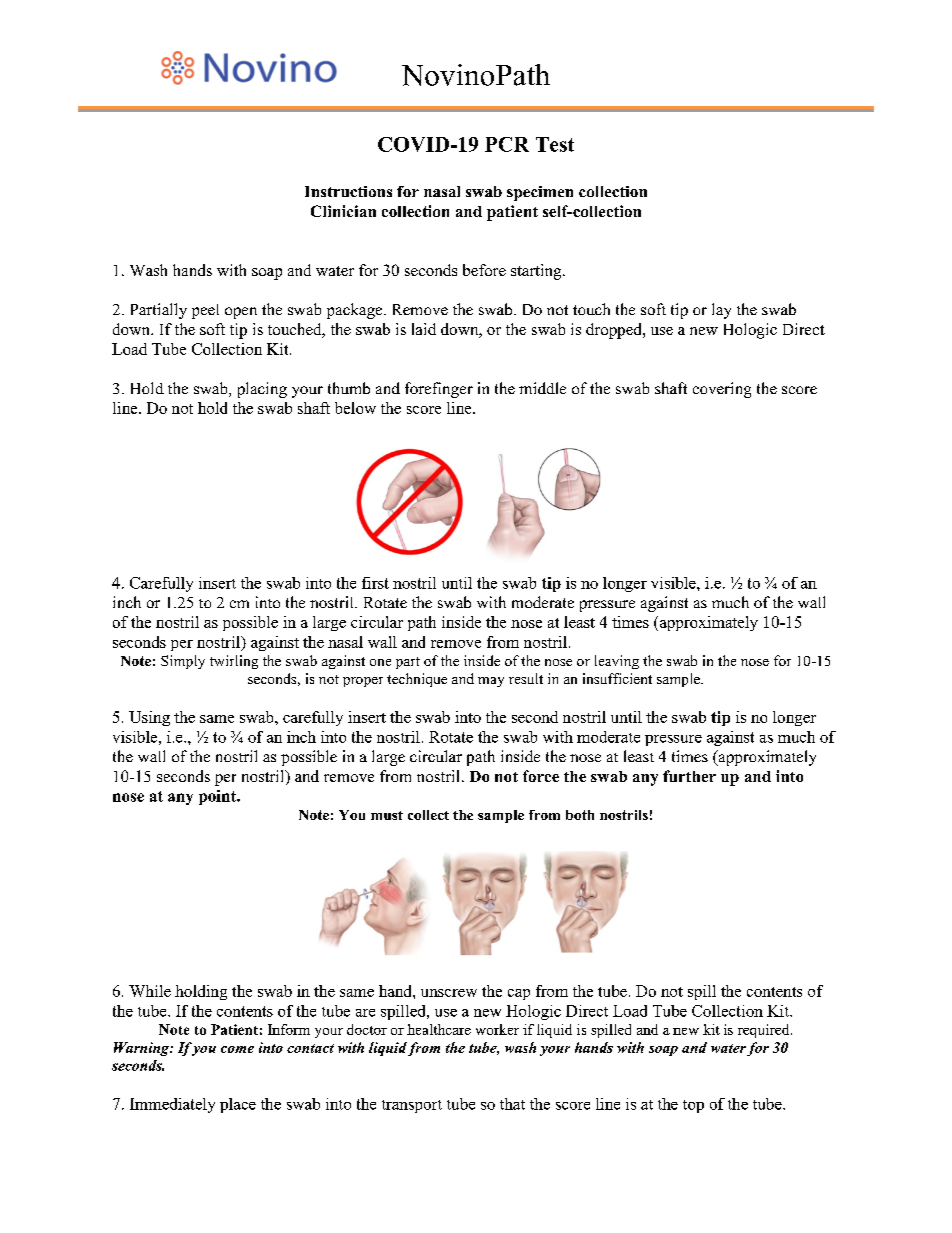  What do you see at coordinates (689, 776) in the page?
I see `further` at bounding box center [689, 776].
